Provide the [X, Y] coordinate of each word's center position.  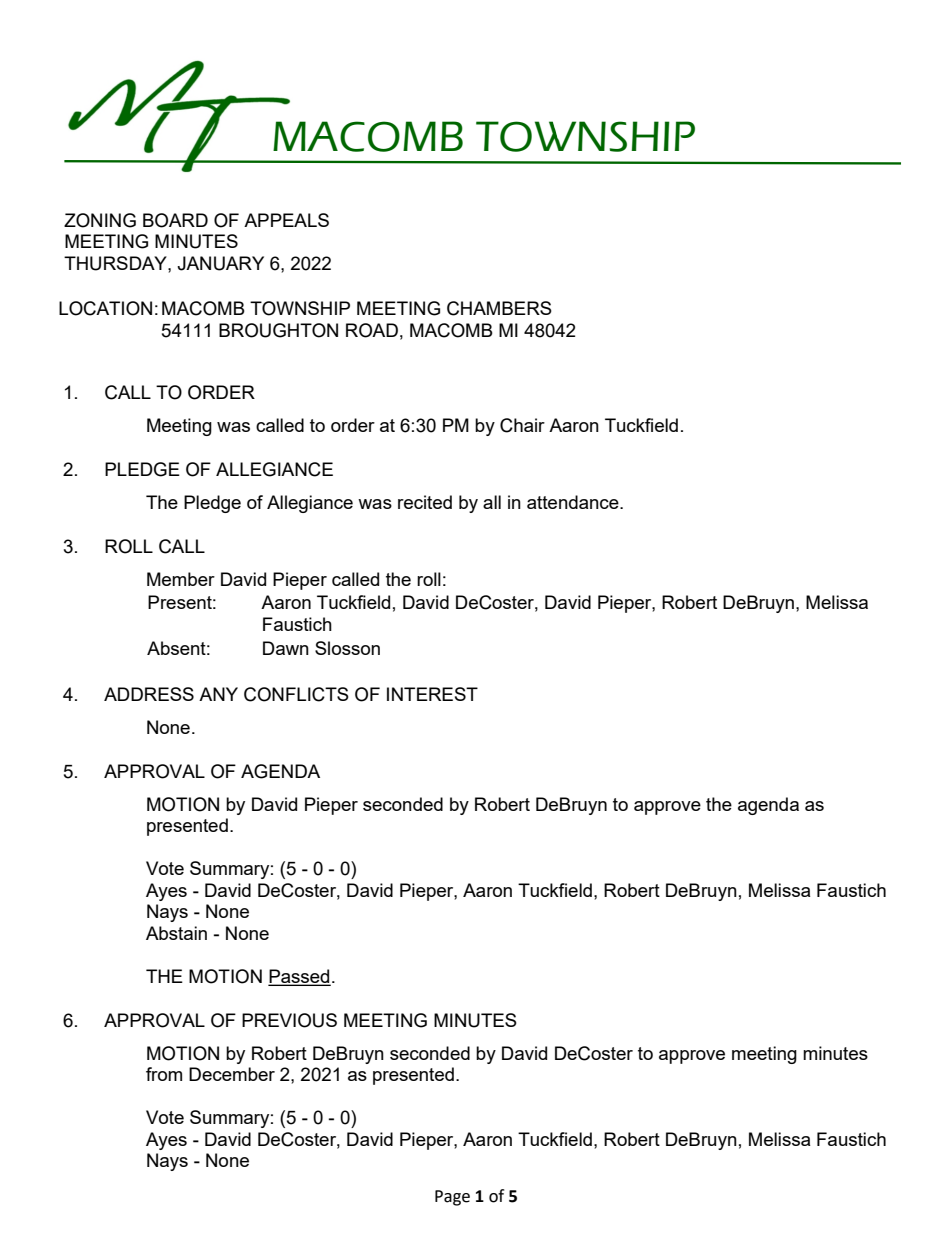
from [164, 1074]
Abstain [176, 933]
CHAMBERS [499, 308]
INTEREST [432, 694]
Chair [522, 425]
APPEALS [286, 220]
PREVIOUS [289, 1020]
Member [181, 579]
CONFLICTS [296, 694]
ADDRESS [149, 694]
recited [425, 502]
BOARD [175, 220]
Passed [299, 977]
